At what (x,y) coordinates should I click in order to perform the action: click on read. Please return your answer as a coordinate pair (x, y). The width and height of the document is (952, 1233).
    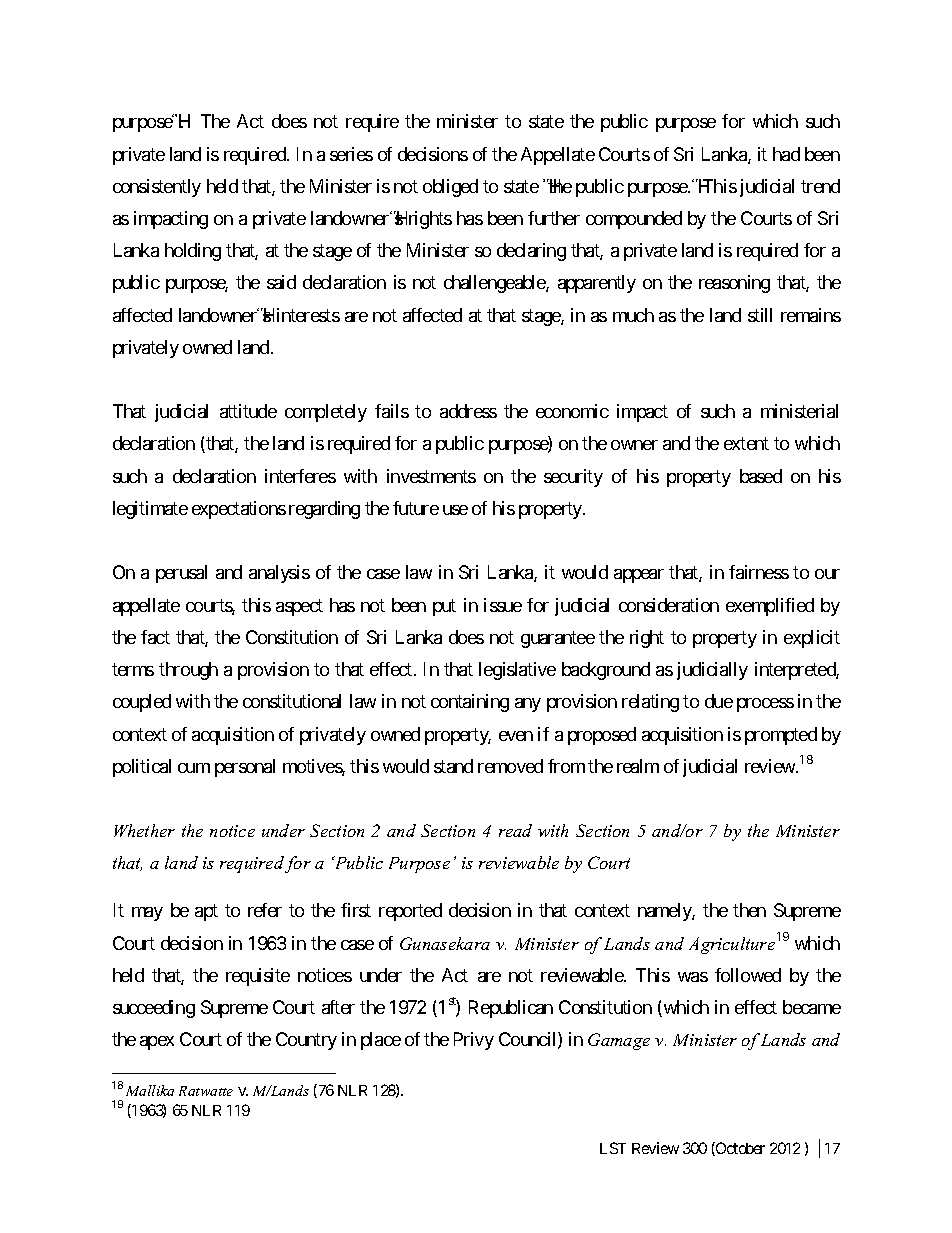
    Looking at the image, I should click on (515, 830).
